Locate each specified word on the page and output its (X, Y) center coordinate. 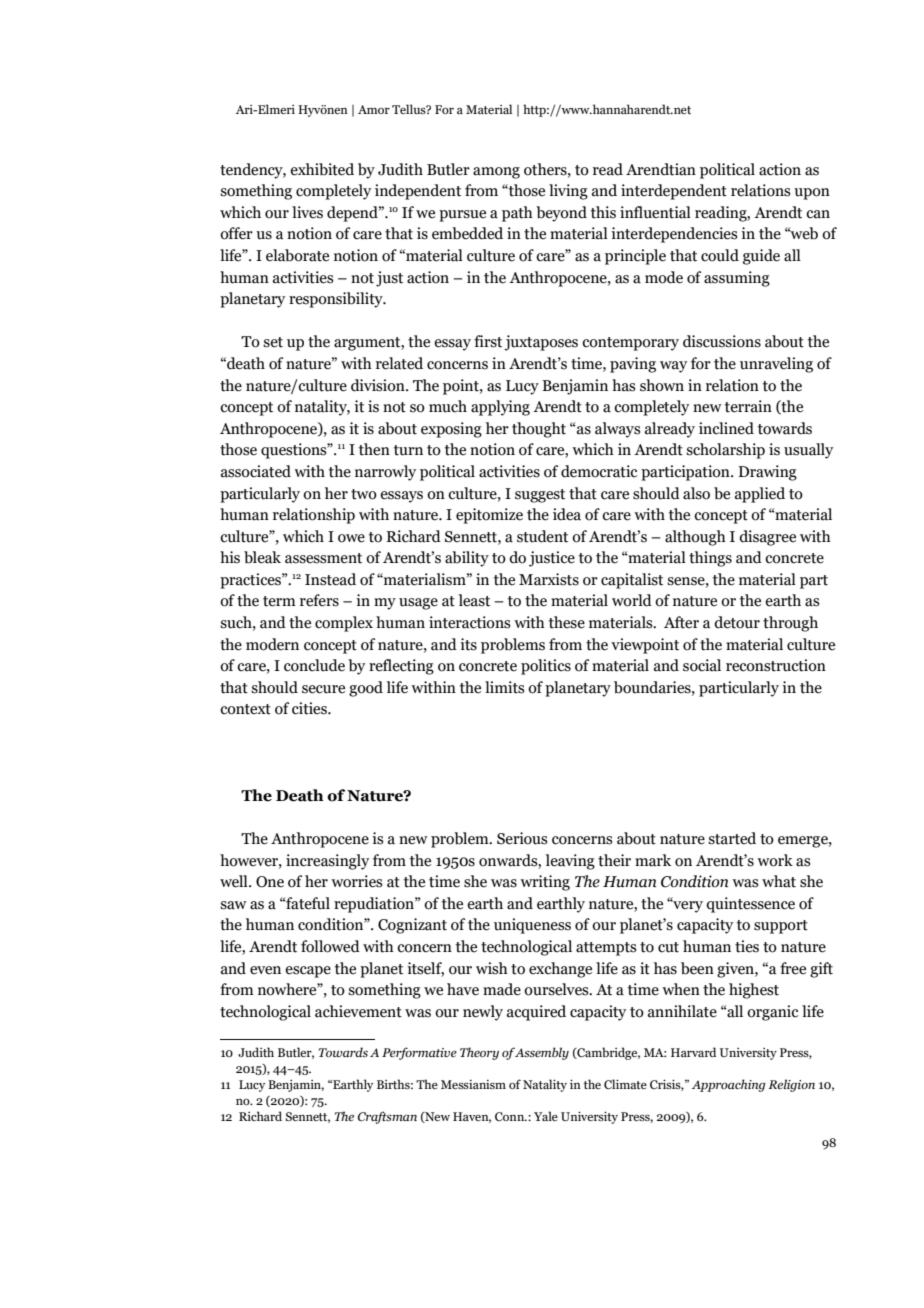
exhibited (322, 169)
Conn (511, 1116)
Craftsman (387, 1117)
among (496, 173)
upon (812, 194)
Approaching (729, 1085)
